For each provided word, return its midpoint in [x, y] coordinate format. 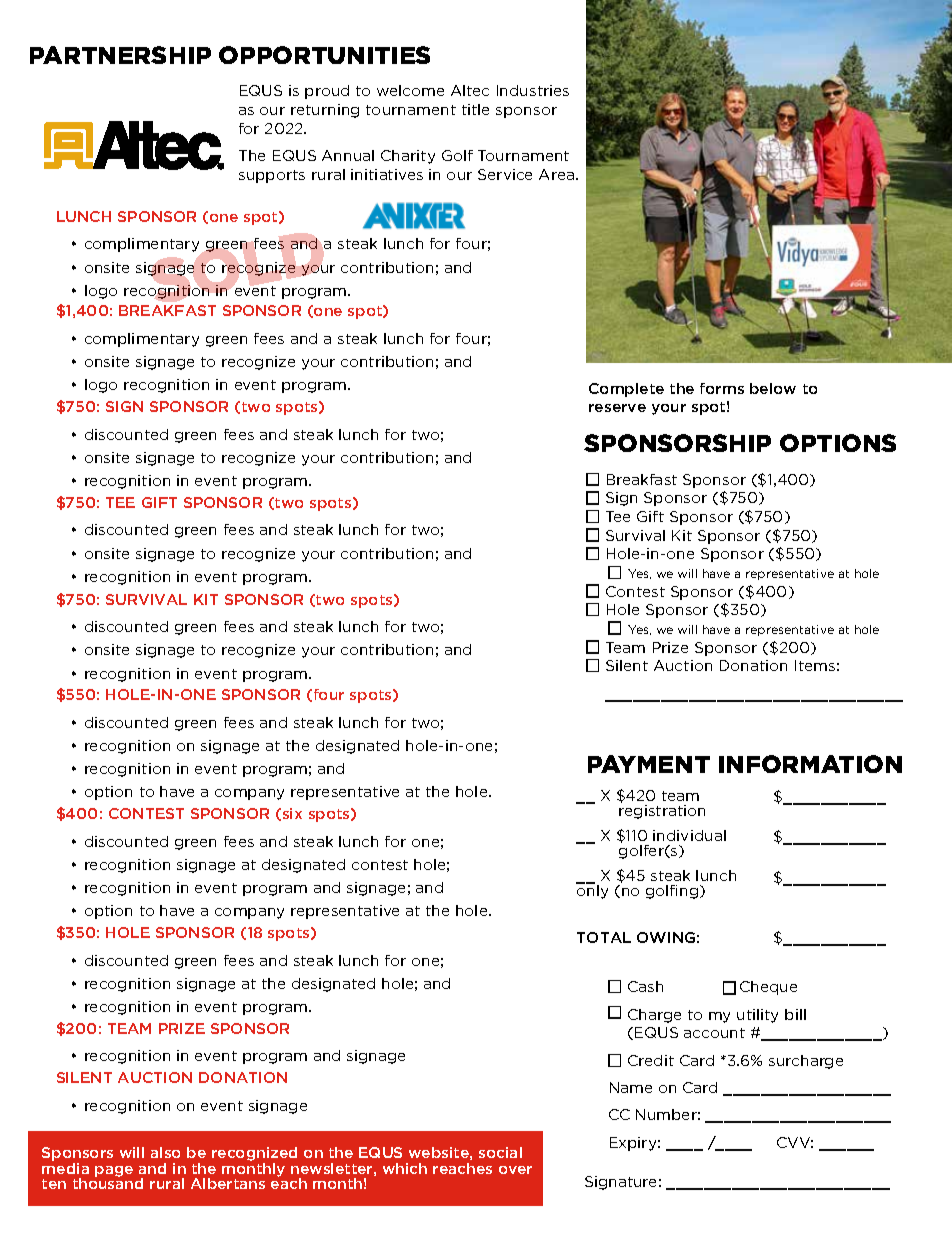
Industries [533, 90]
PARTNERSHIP [120, 55]
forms [722, 388]
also [165, 1152]
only [592, 891]
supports [272, 176]
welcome [410, 90]
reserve [617, 408]
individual [689, 835]
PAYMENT [649, 764]
